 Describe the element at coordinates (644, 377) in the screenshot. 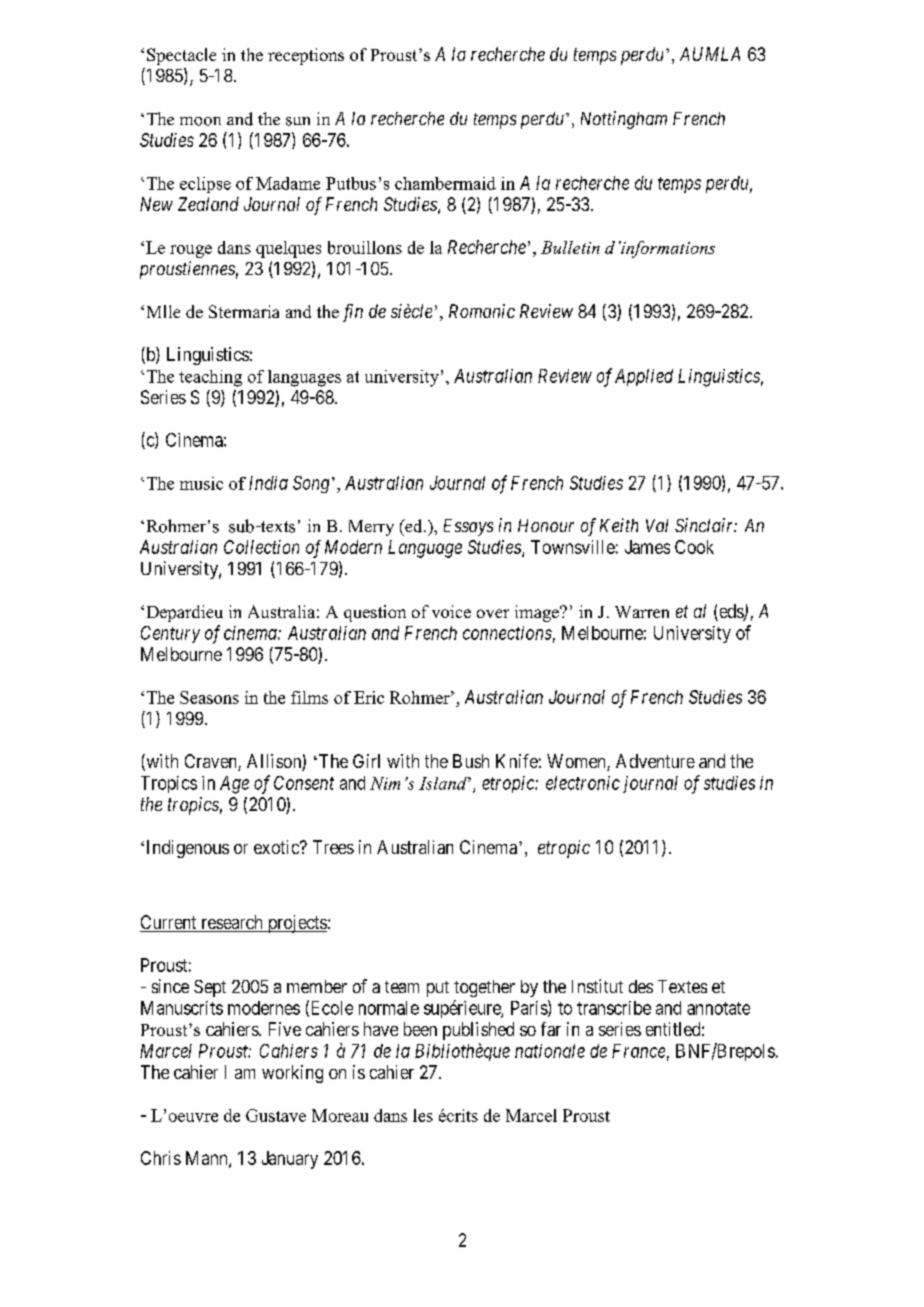

I see `Applied` at that location.
